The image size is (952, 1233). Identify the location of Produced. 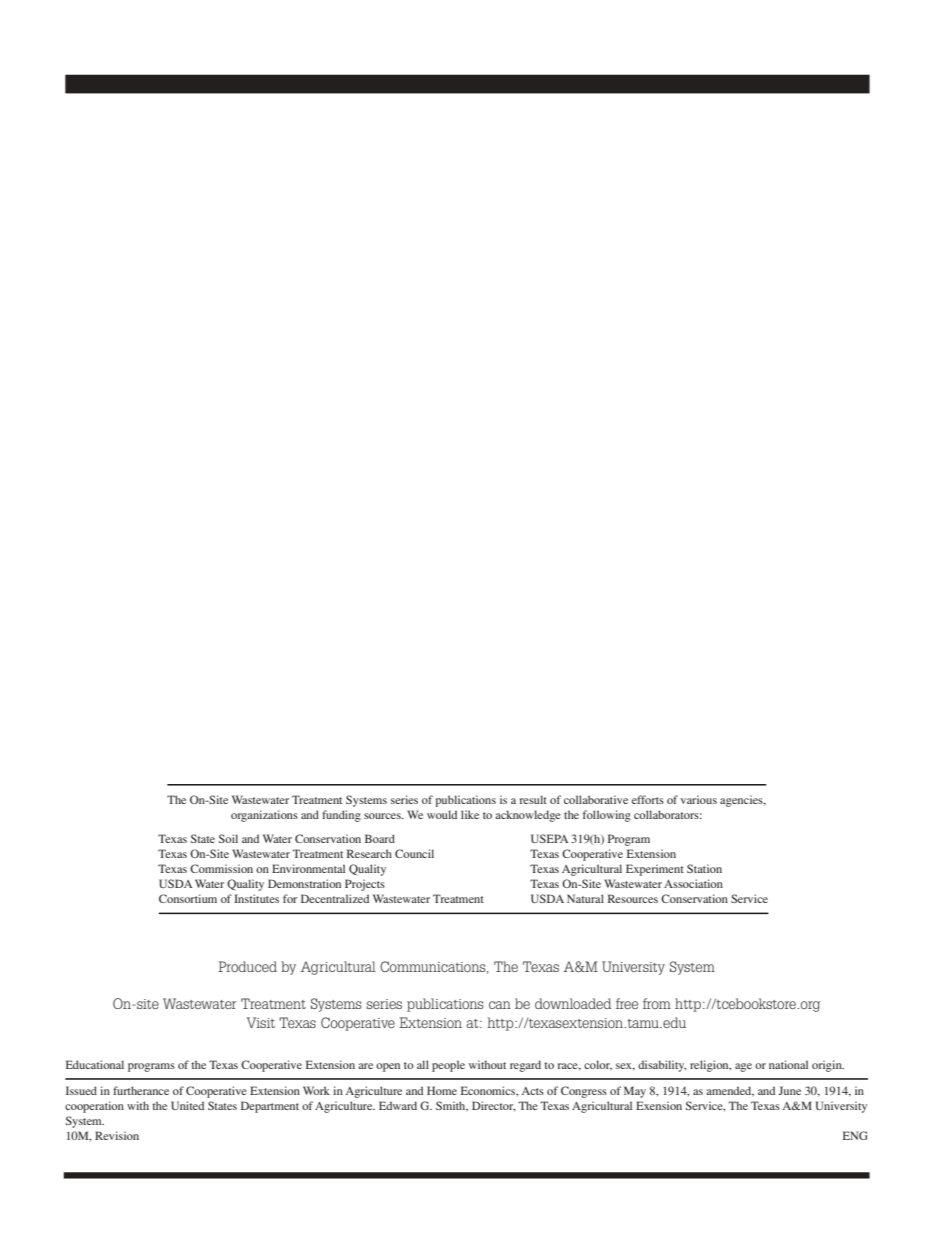
(247, 966).
